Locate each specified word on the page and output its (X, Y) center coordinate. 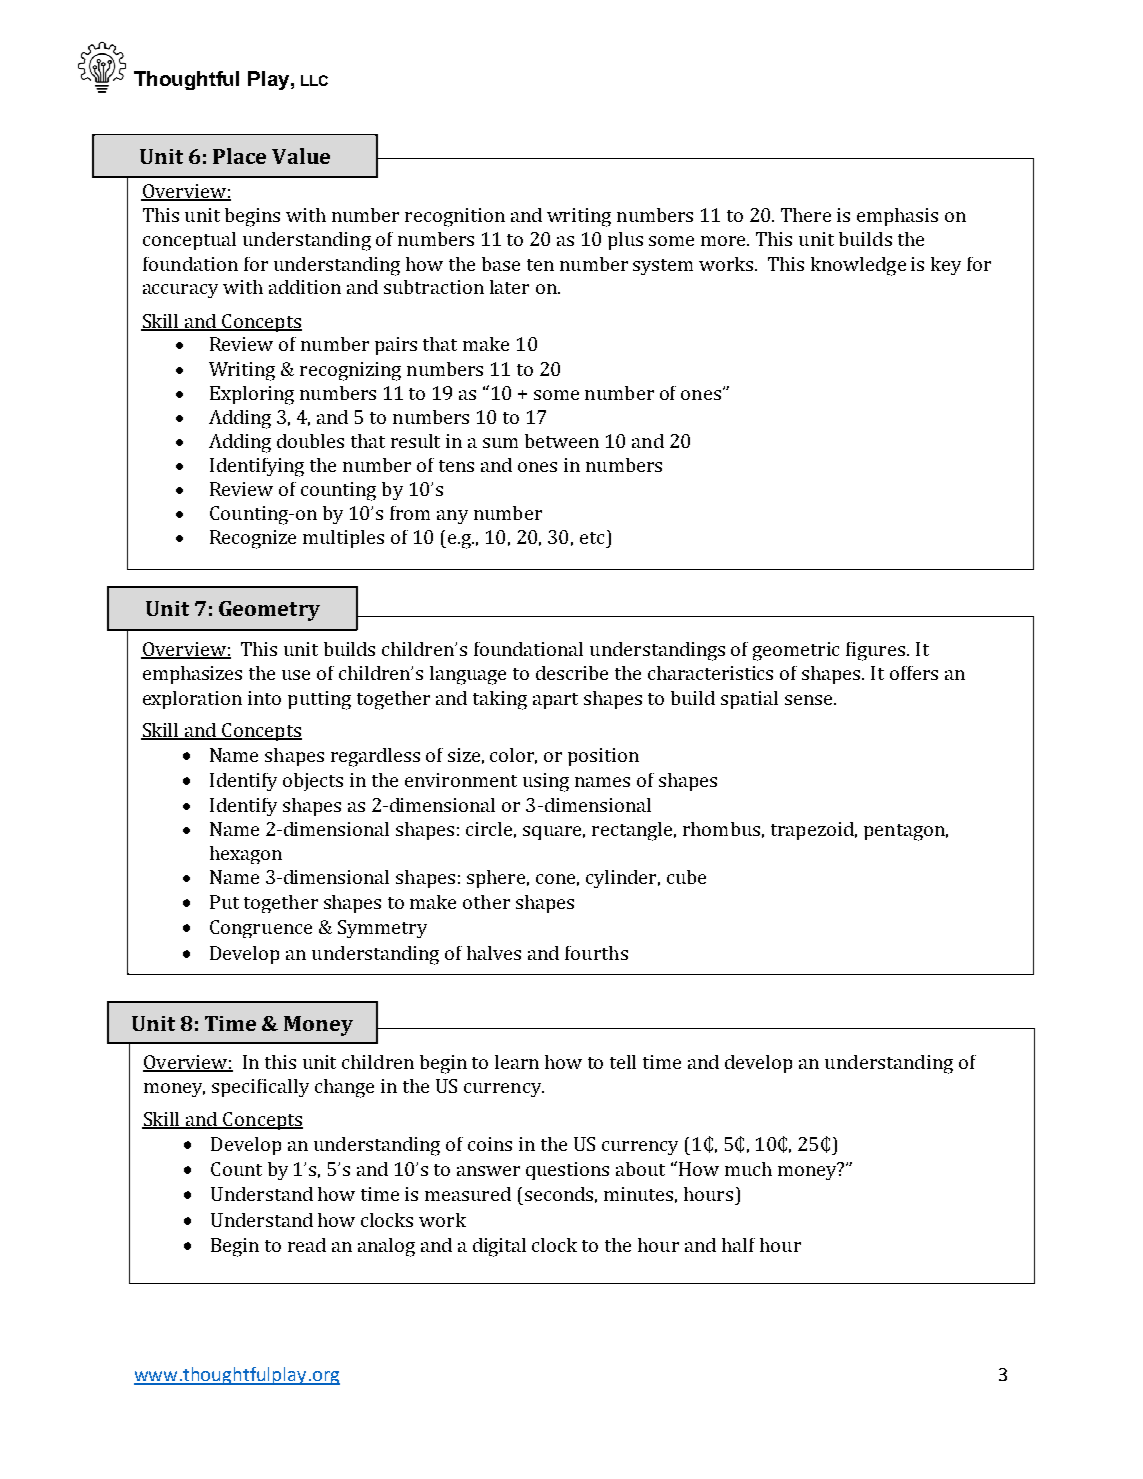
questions (567, 1171)
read (307, 1245)
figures (877, 651)
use (296, 675)
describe (572, 673)
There (806, 215)
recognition (455, 217)
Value (301, 156)
